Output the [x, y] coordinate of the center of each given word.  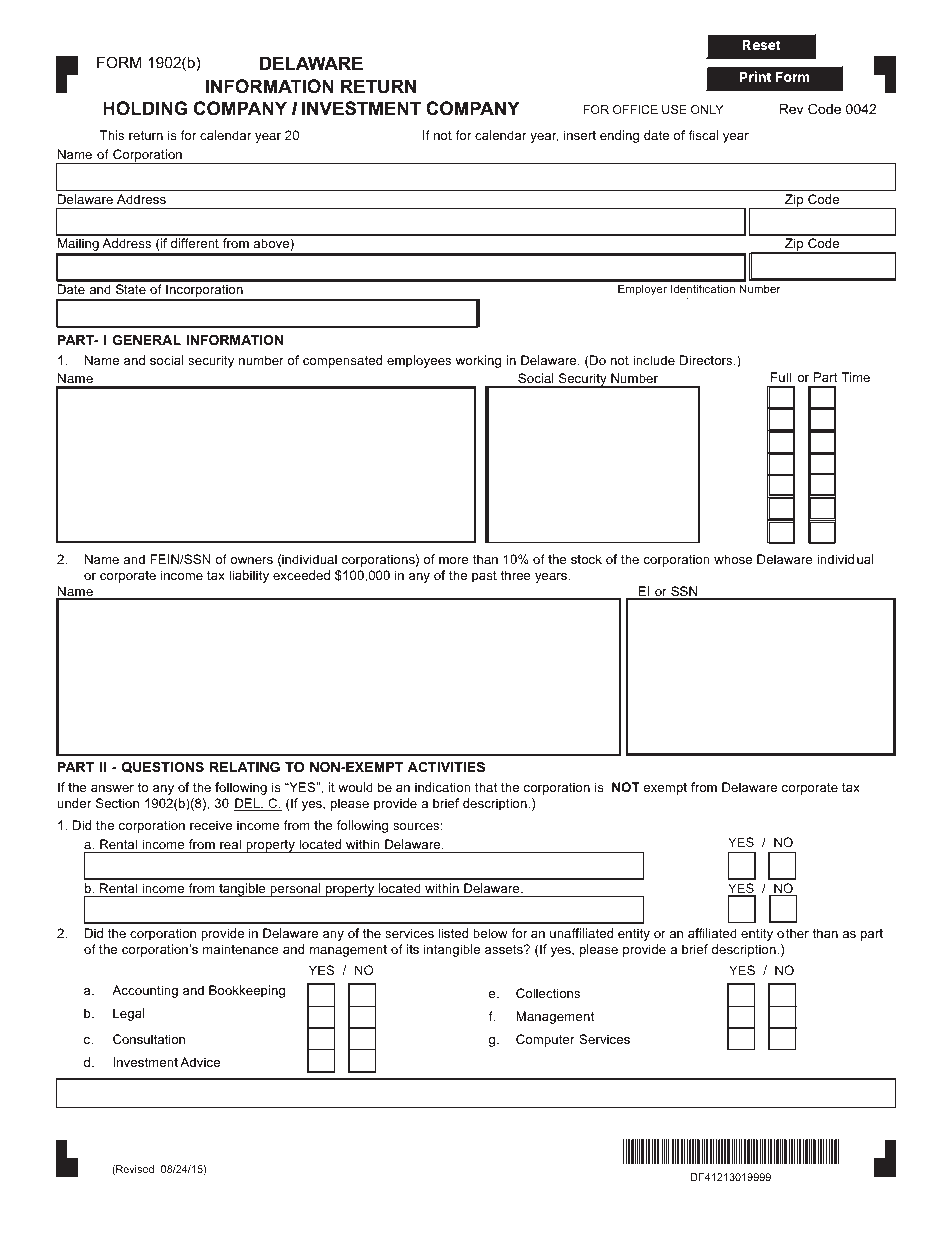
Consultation [149, 1039]
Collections [548, 993]
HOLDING [145, 108]
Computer [545, 1040]
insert [580, 135]
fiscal [703, 135]
